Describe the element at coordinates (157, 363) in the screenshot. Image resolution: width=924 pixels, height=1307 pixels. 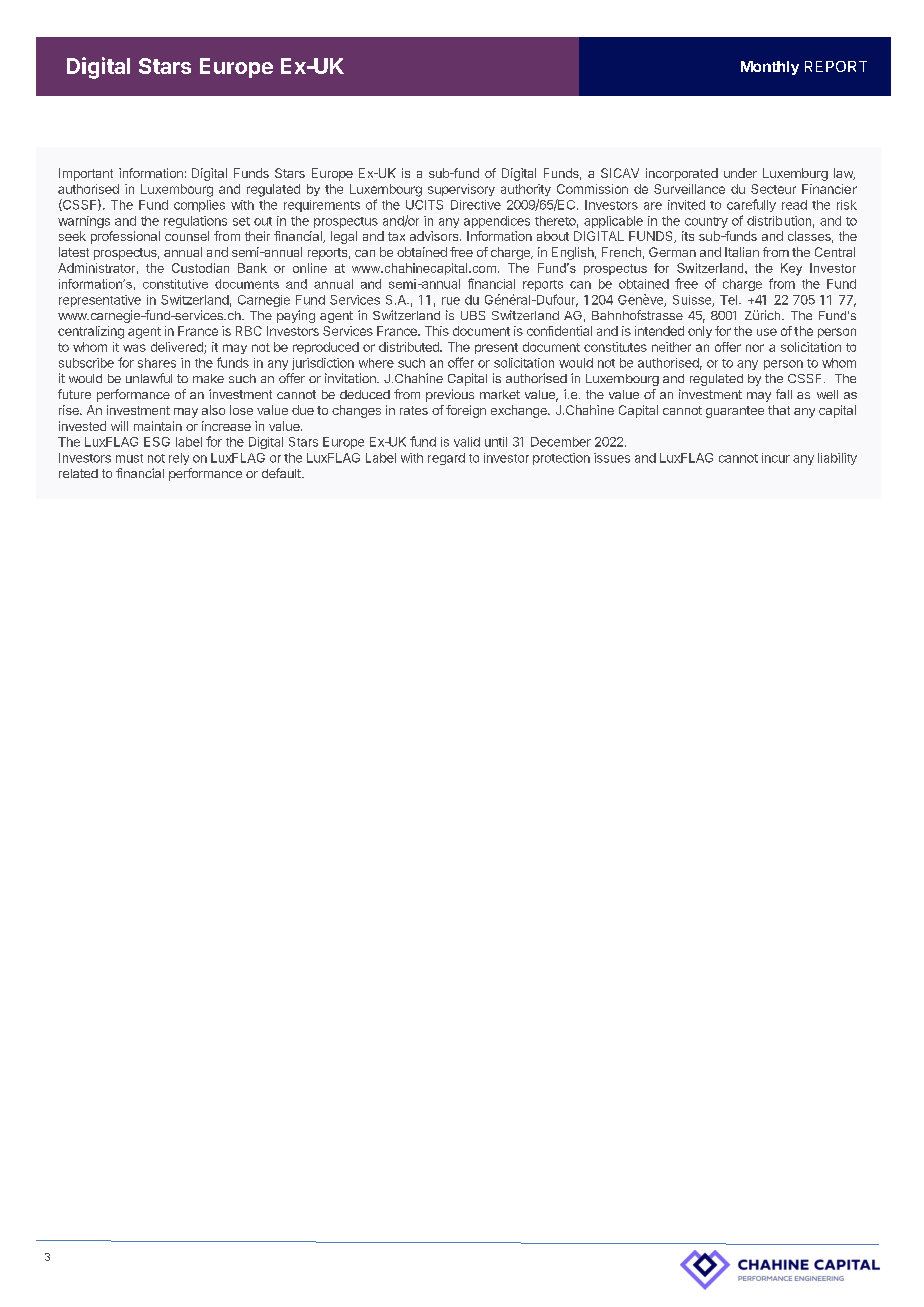
I see `shares` at that location.
